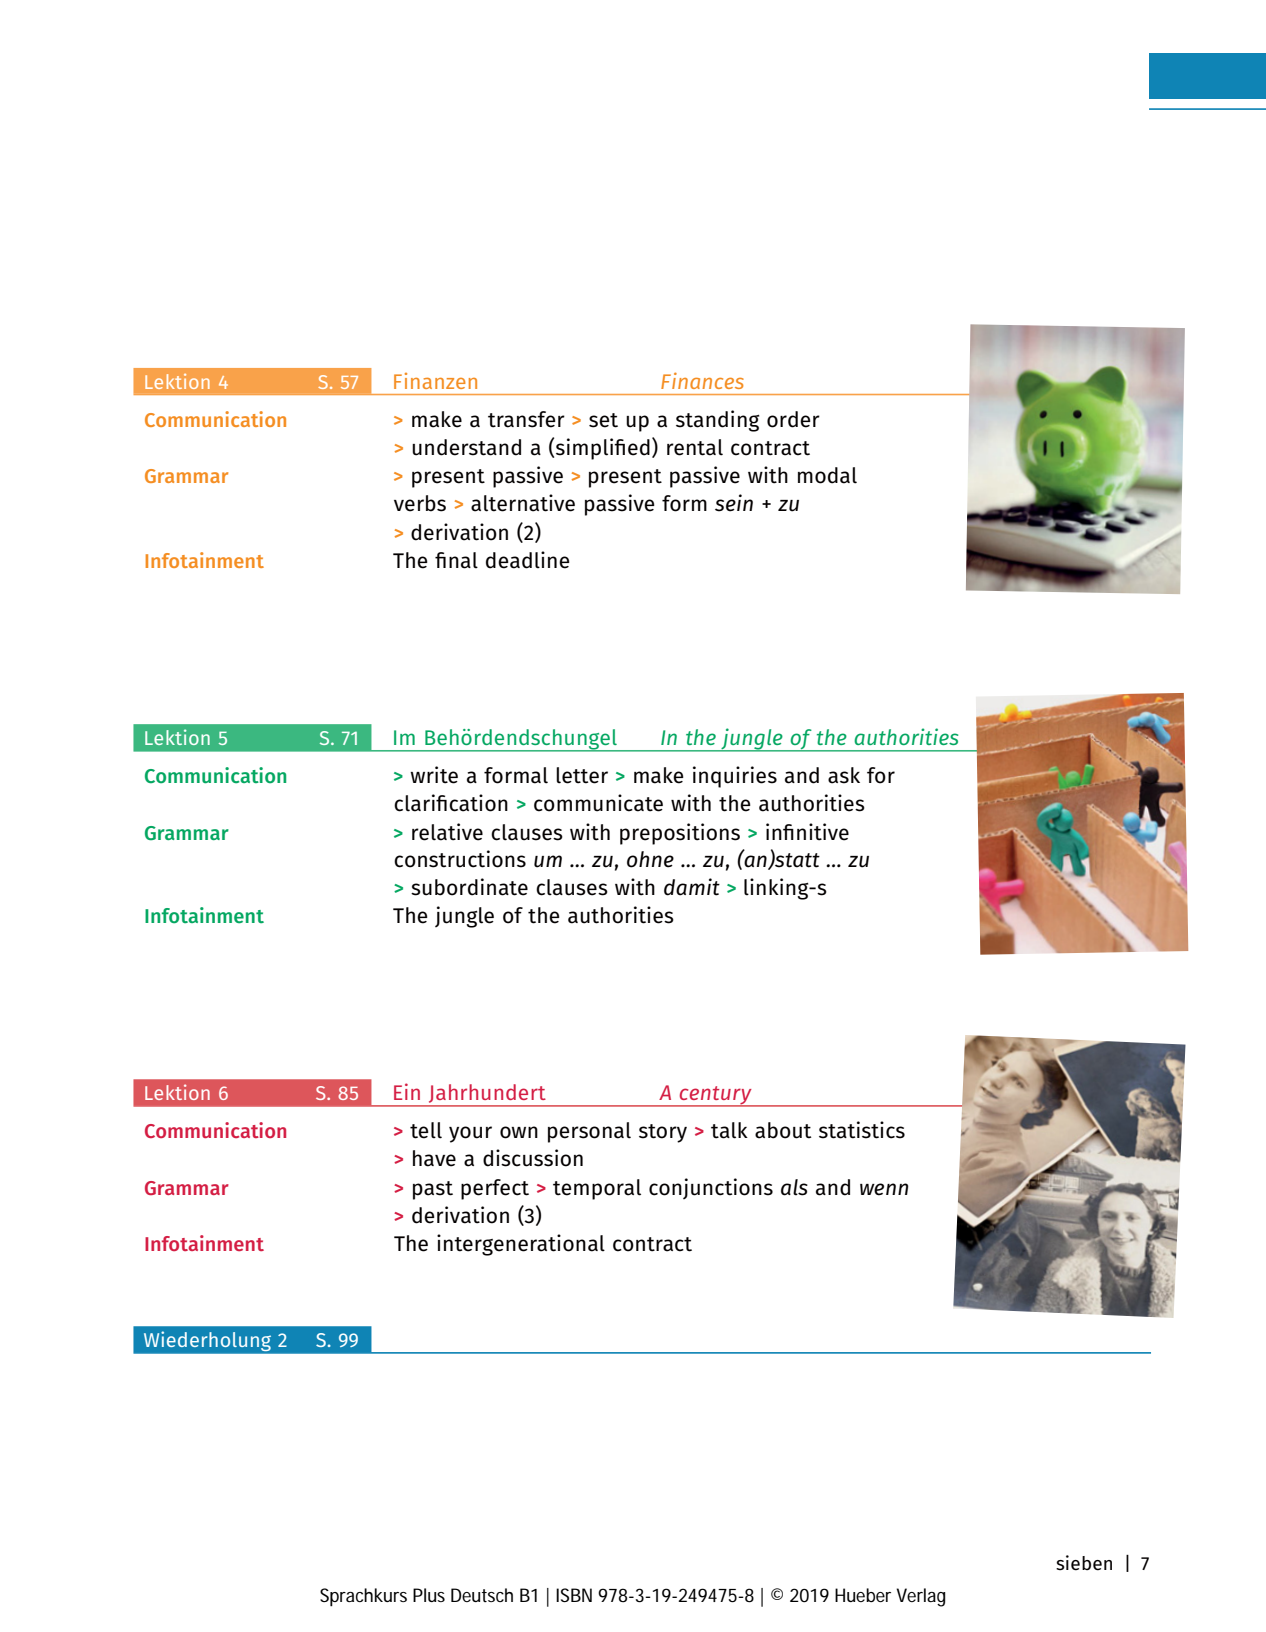 Image resolution: width=1266 pixels, height=1632 pixels. I want to click on subordinate, so click(469, 887).
